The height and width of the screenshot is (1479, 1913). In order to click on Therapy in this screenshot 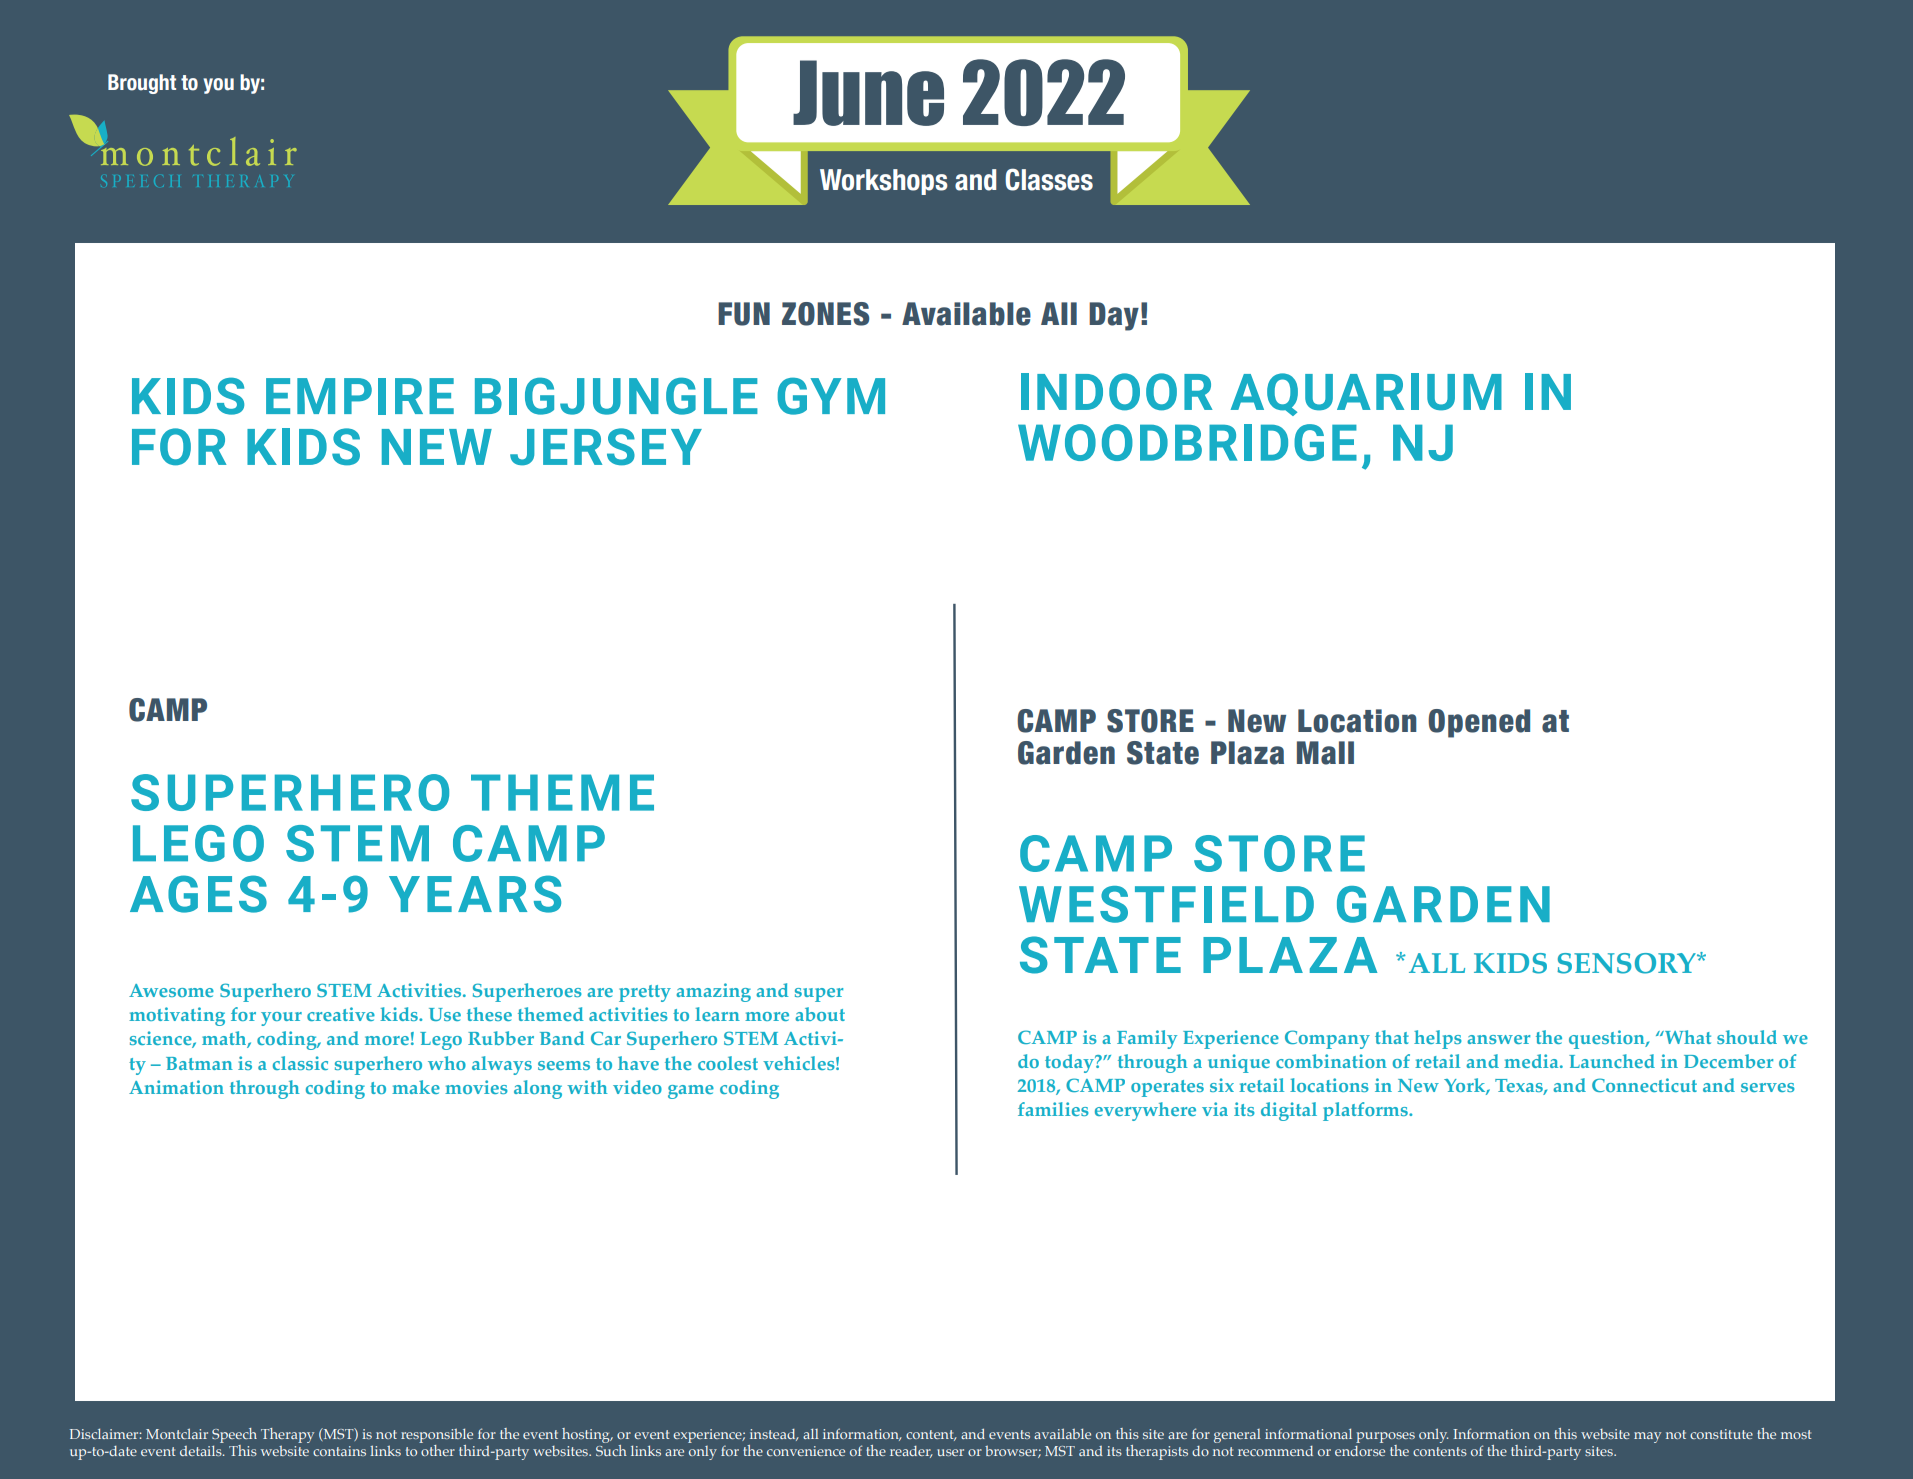, I will do `click(287, 1435)`.
